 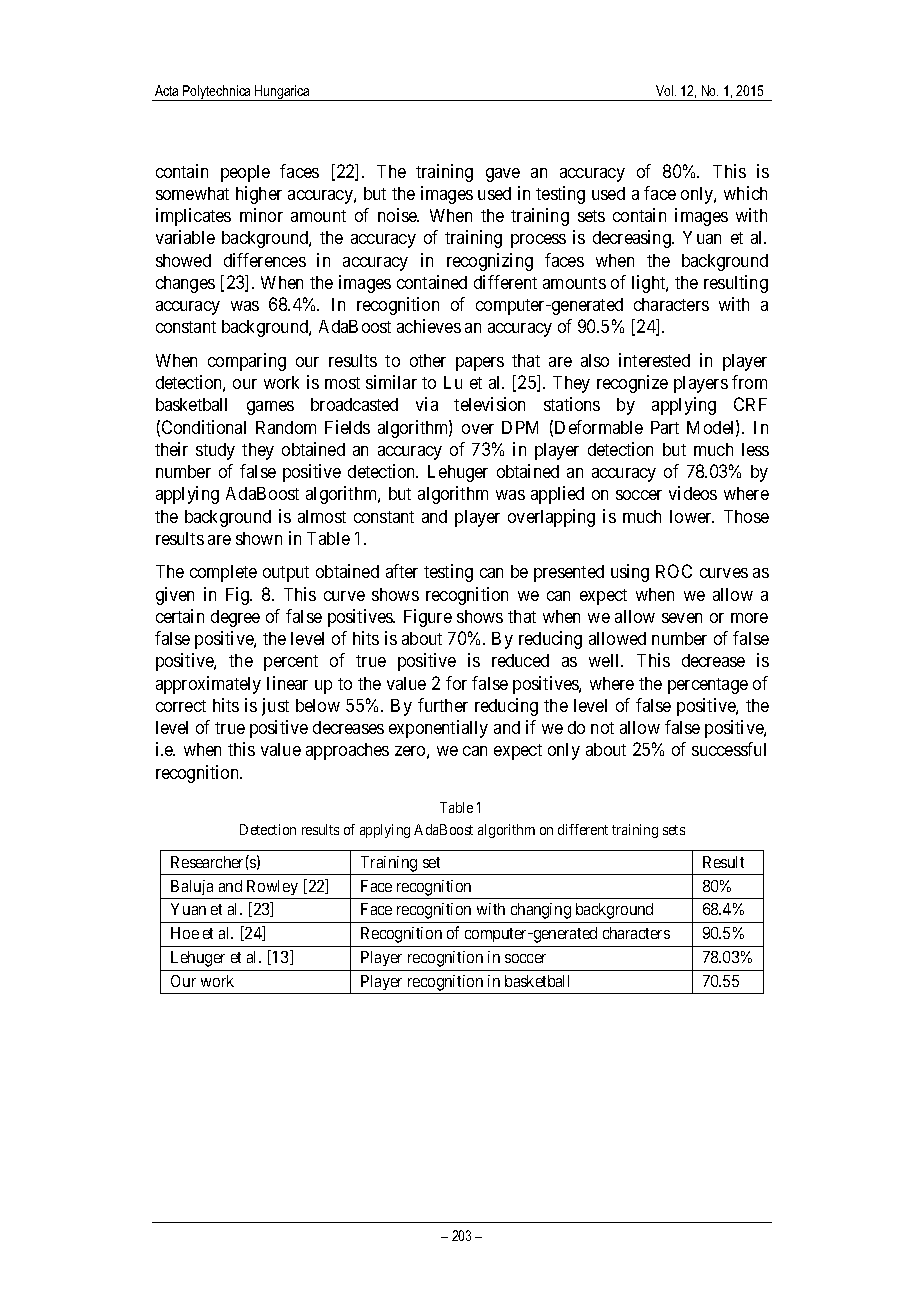 I want to click on gave, so click(x=503, y=175).
